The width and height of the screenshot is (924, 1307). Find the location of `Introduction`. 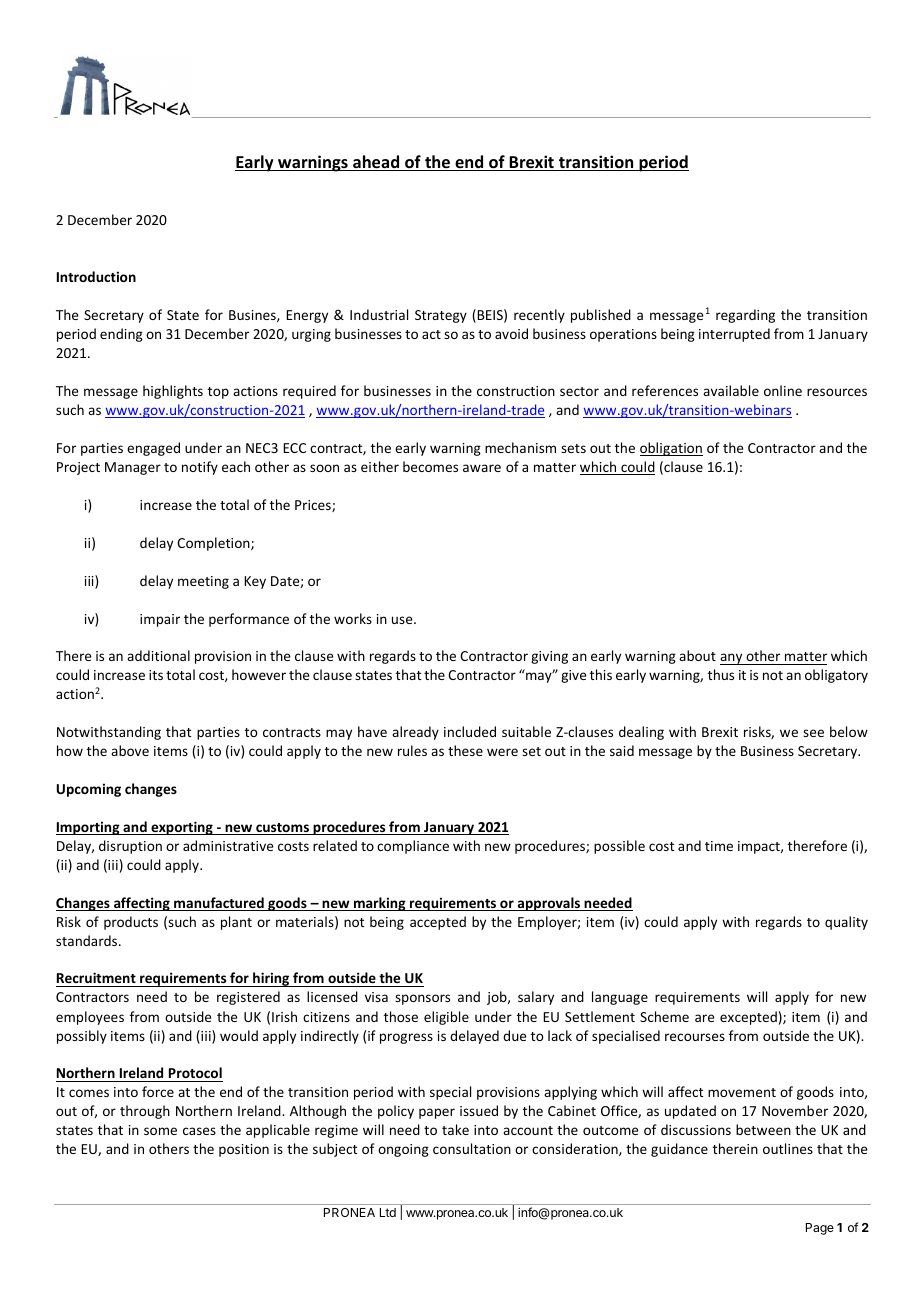

Introduction is located at coordinates (96, 276).
